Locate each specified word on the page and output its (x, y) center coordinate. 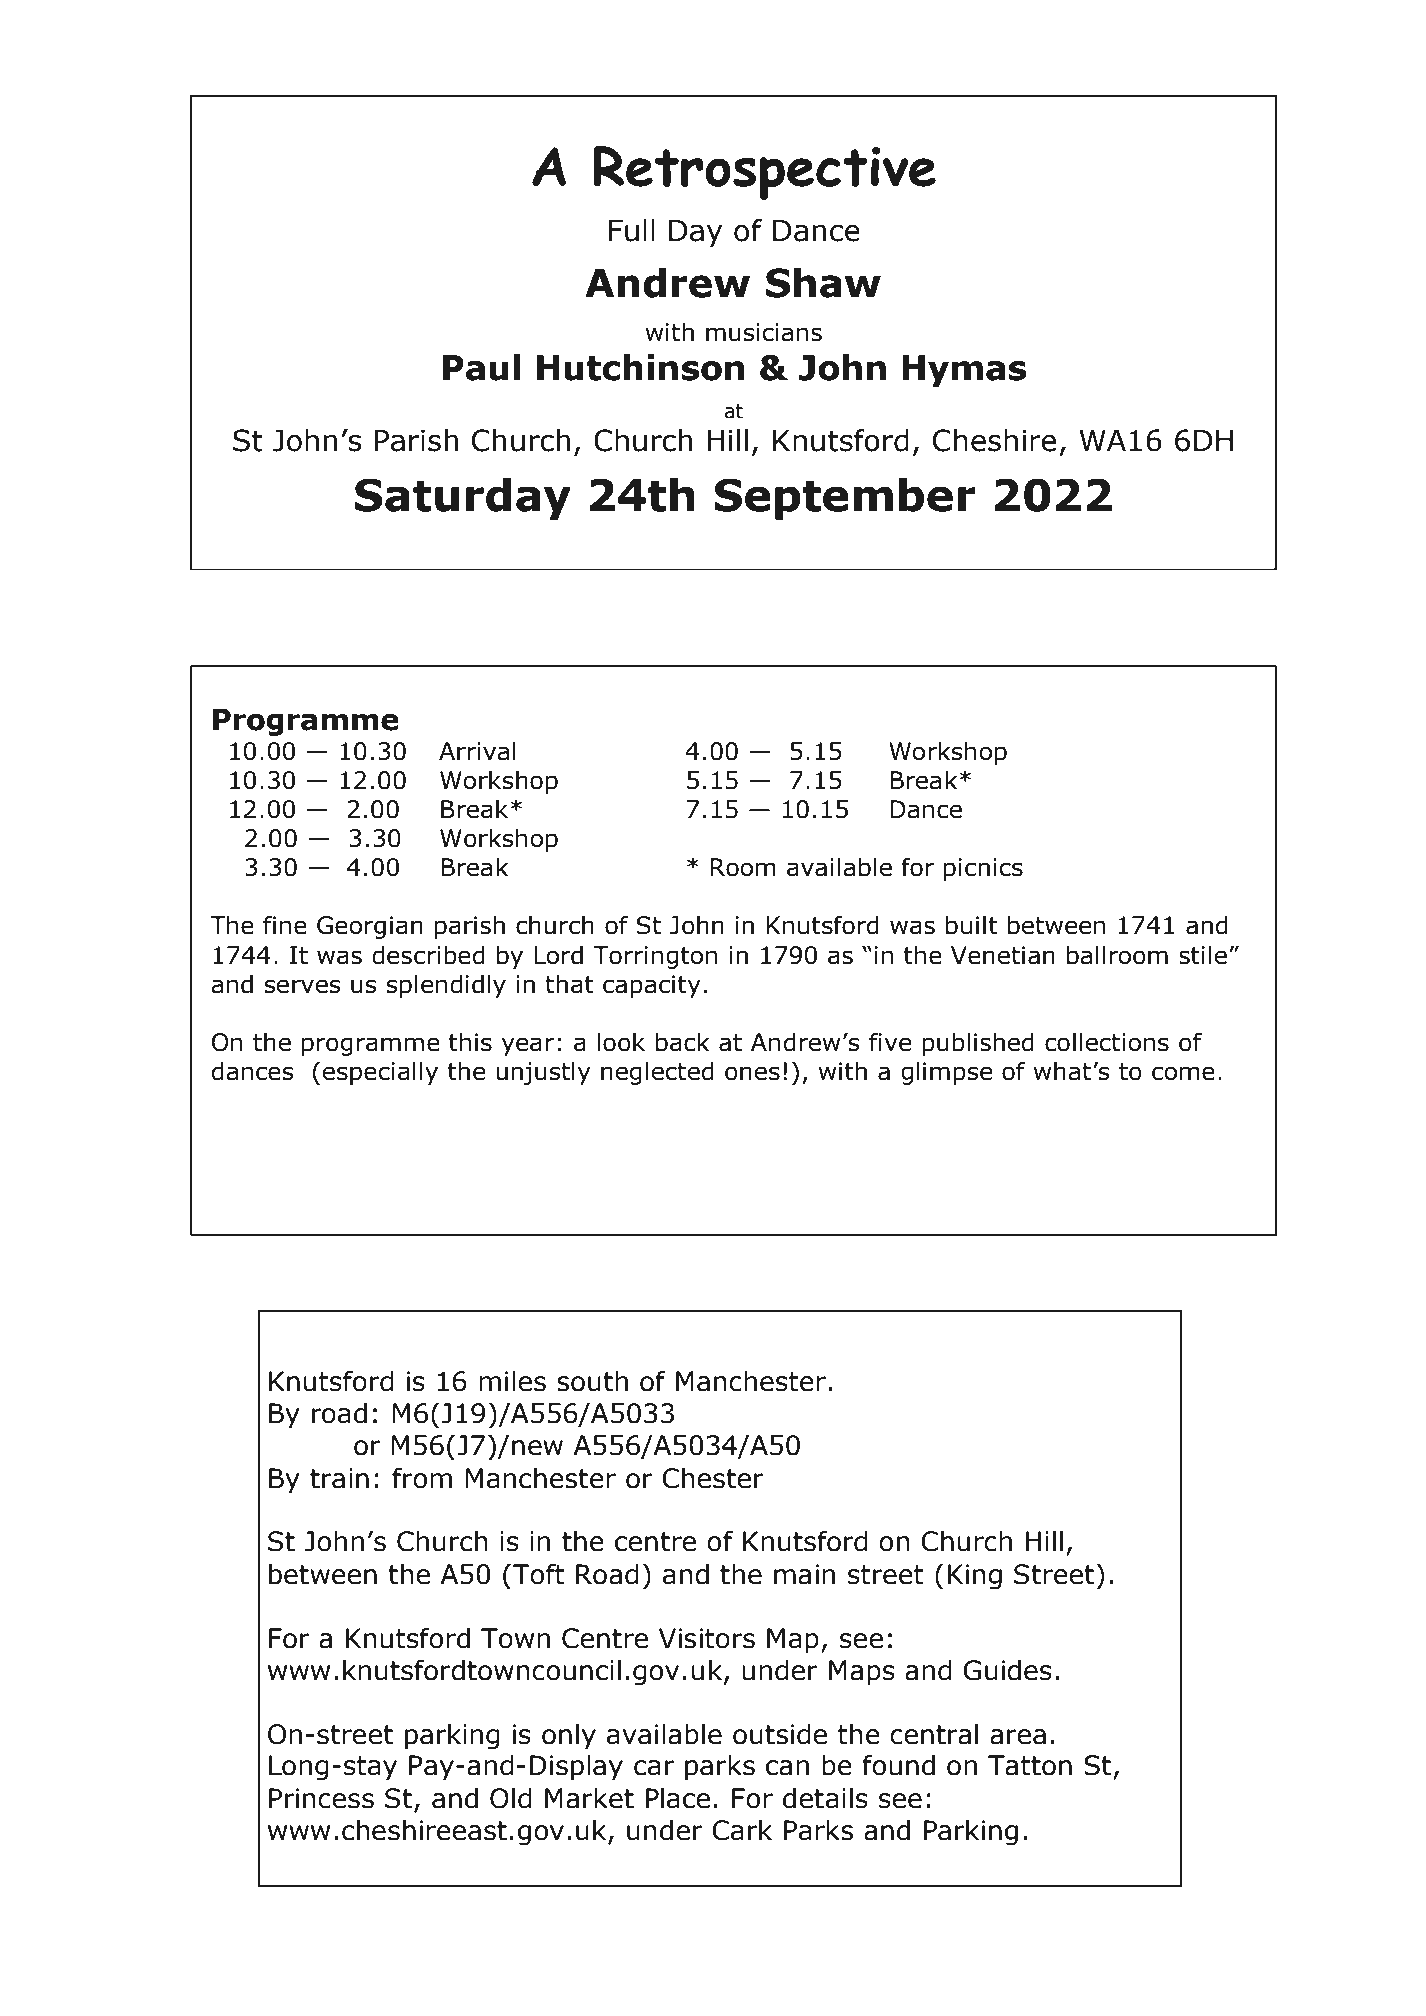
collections (1107, 1042)
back (683, 1042)
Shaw (823, 282)
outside (780, 1734)
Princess (321, 1798)
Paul (481, 367)
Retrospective (764, 173)
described (428, 955)
